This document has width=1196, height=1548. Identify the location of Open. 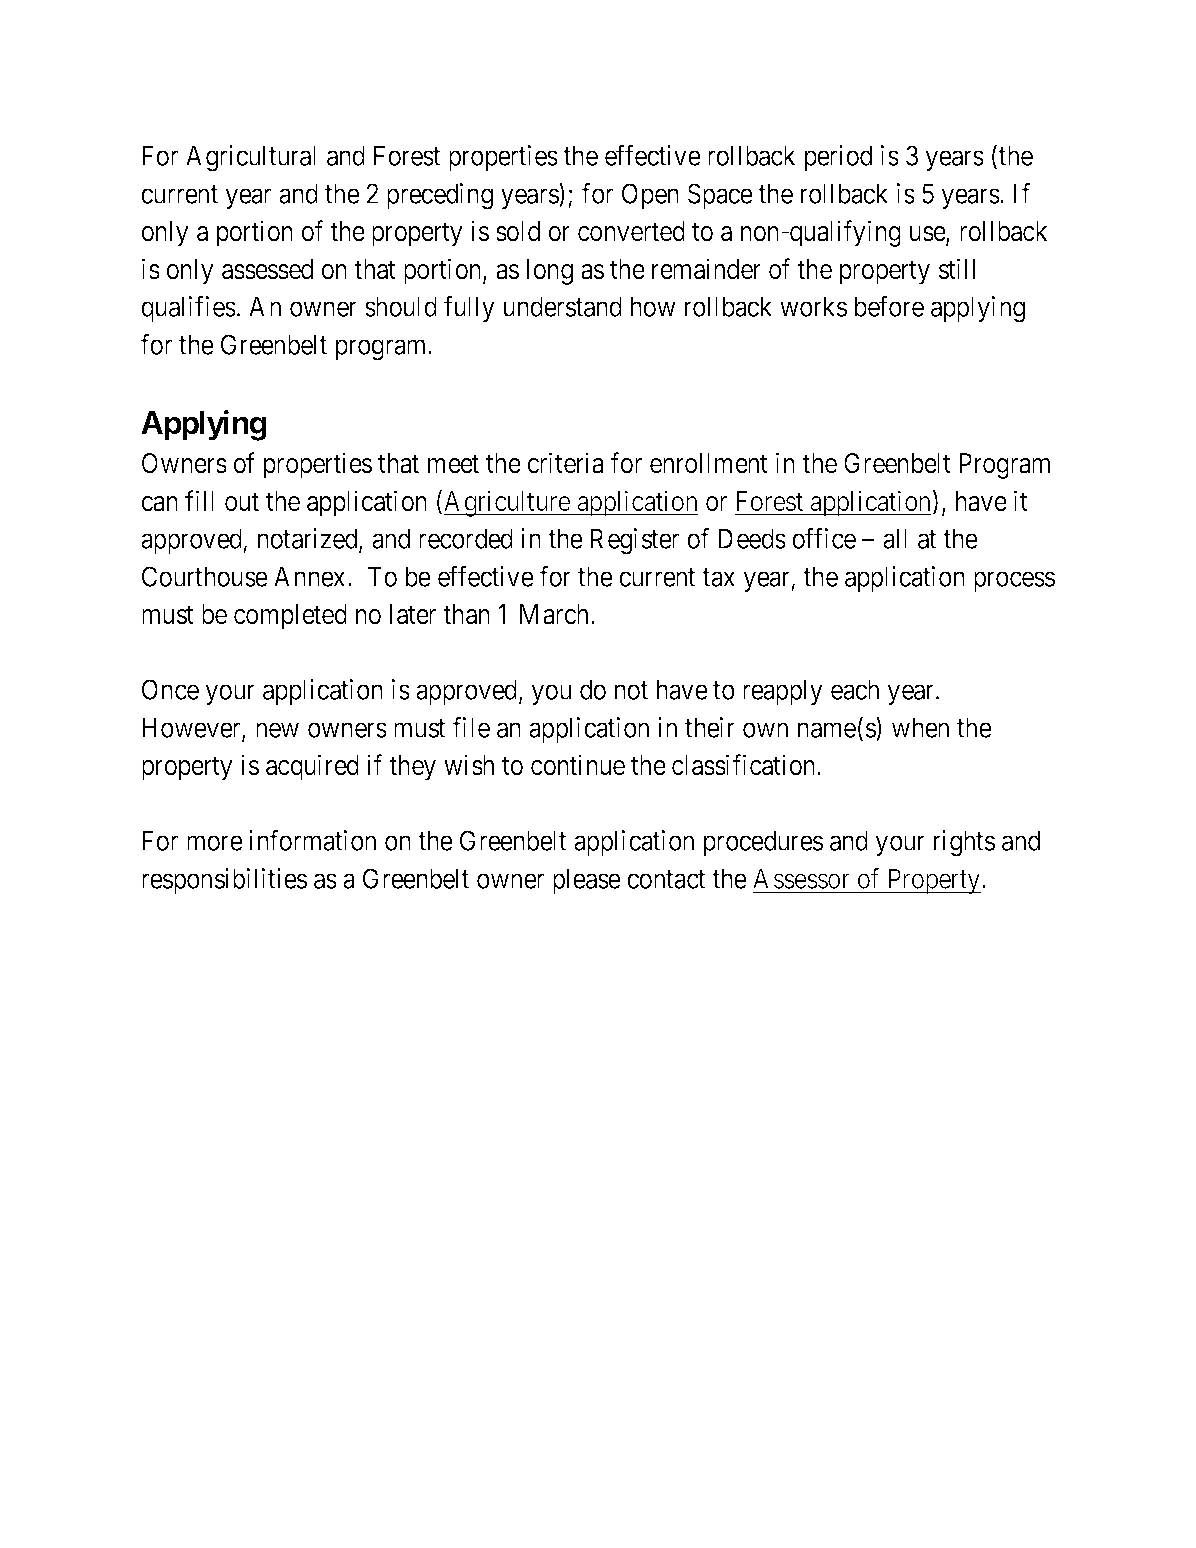
(650, 196).
